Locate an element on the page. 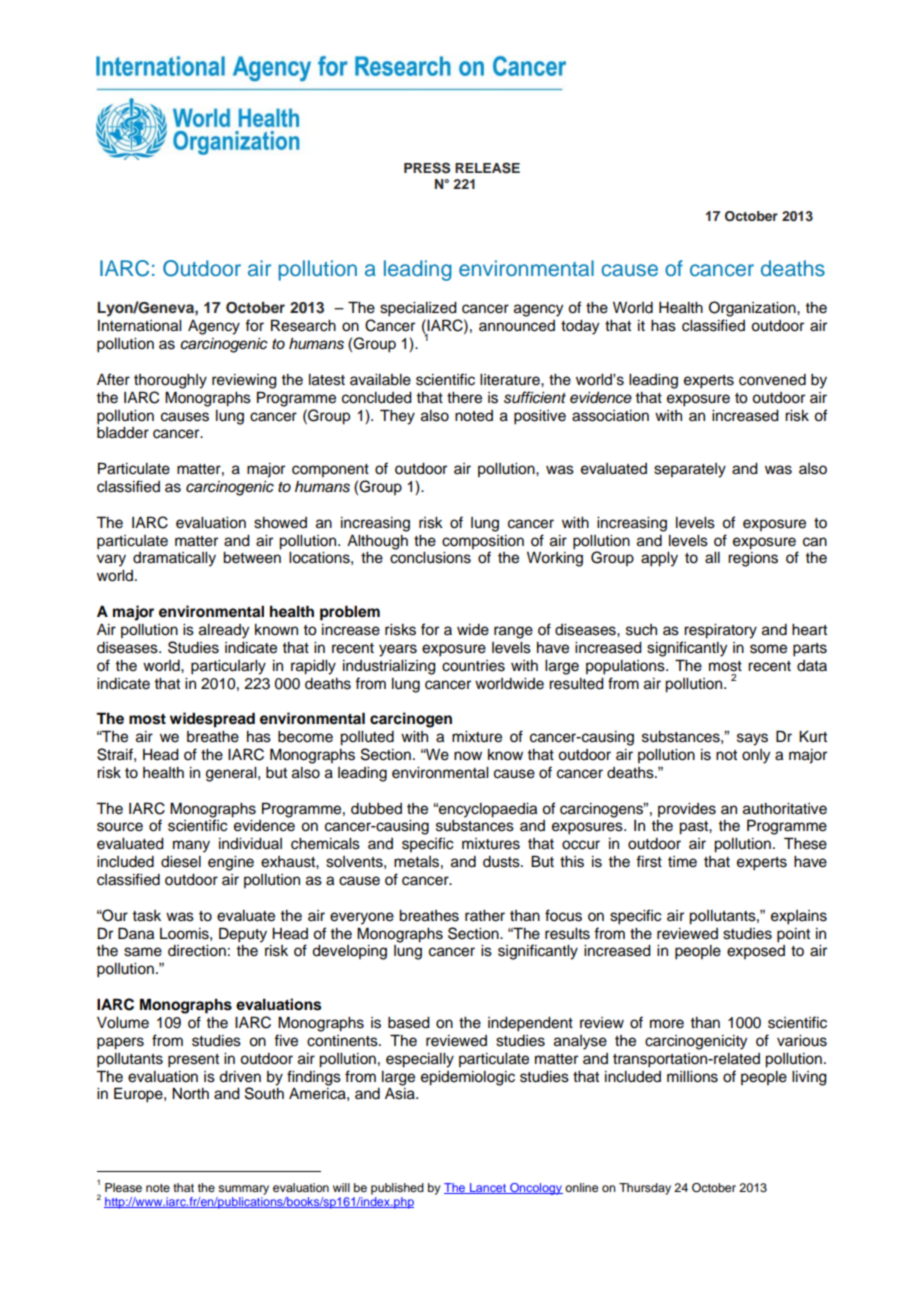 The width and height of the image is (924, 1308). International is located at coordinates (139, 326).
